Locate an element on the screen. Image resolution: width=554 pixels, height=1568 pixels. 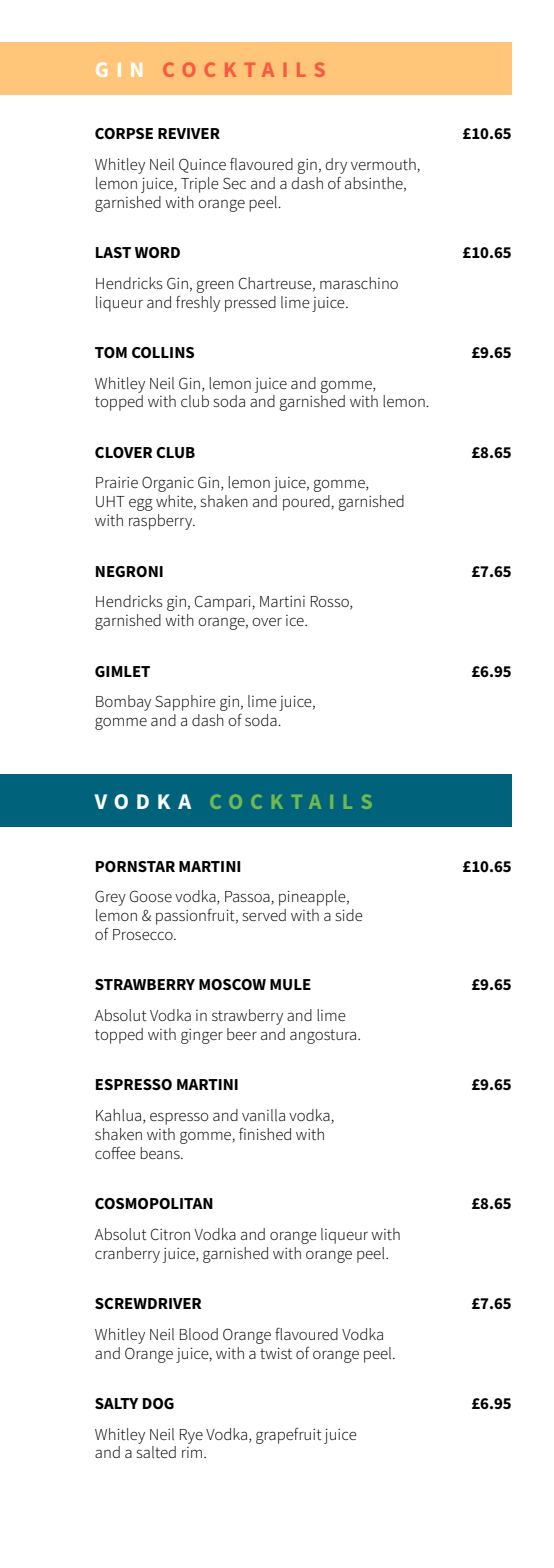
CORPSE is located at coordinates (124, 133).
